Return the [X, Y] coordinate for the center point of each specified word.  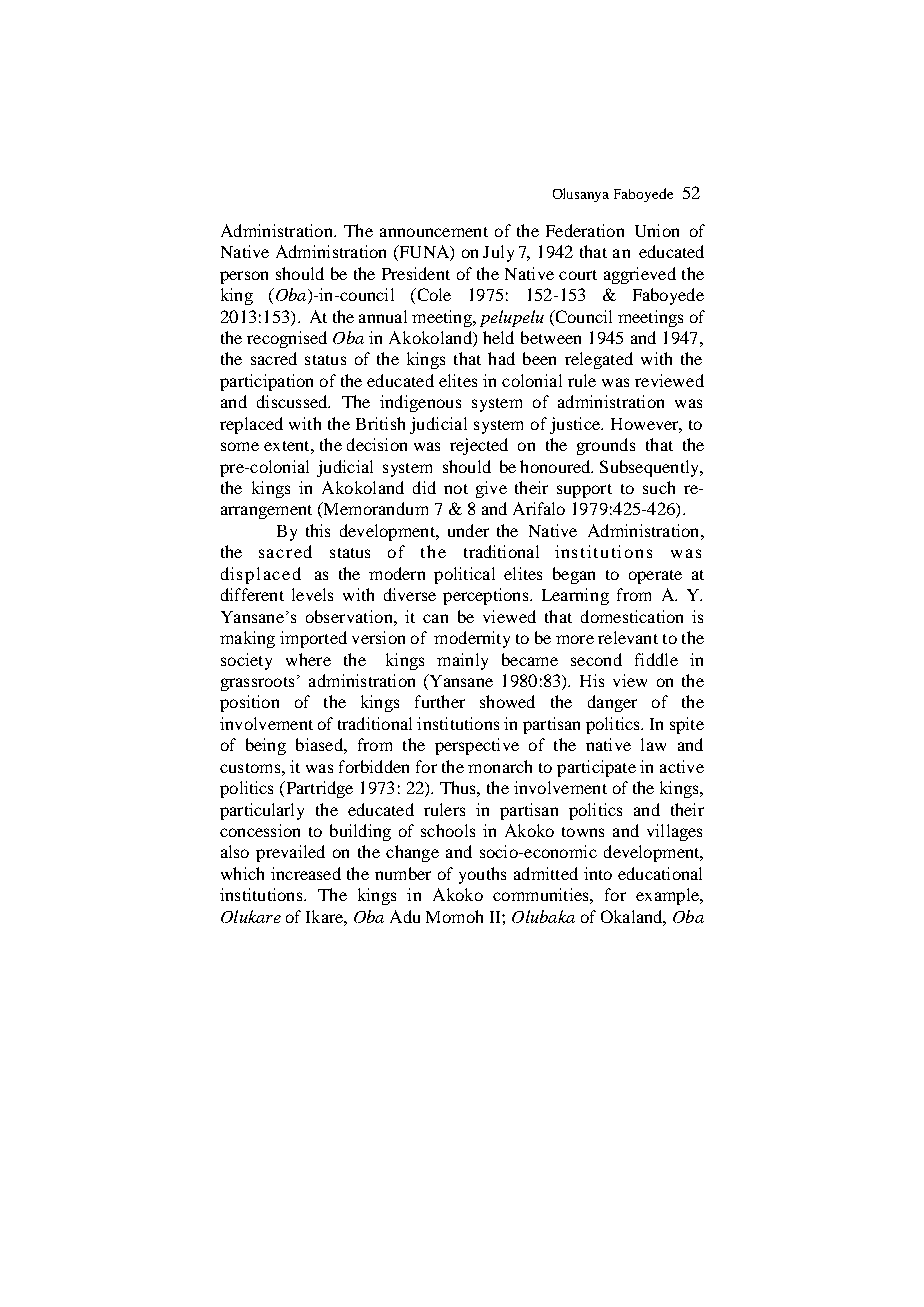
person [244, 277]
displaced [261, 575]
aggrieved [640, 275]
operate [655, 577]
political [464, 575]
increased [306, 873]
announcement [434, 232]
